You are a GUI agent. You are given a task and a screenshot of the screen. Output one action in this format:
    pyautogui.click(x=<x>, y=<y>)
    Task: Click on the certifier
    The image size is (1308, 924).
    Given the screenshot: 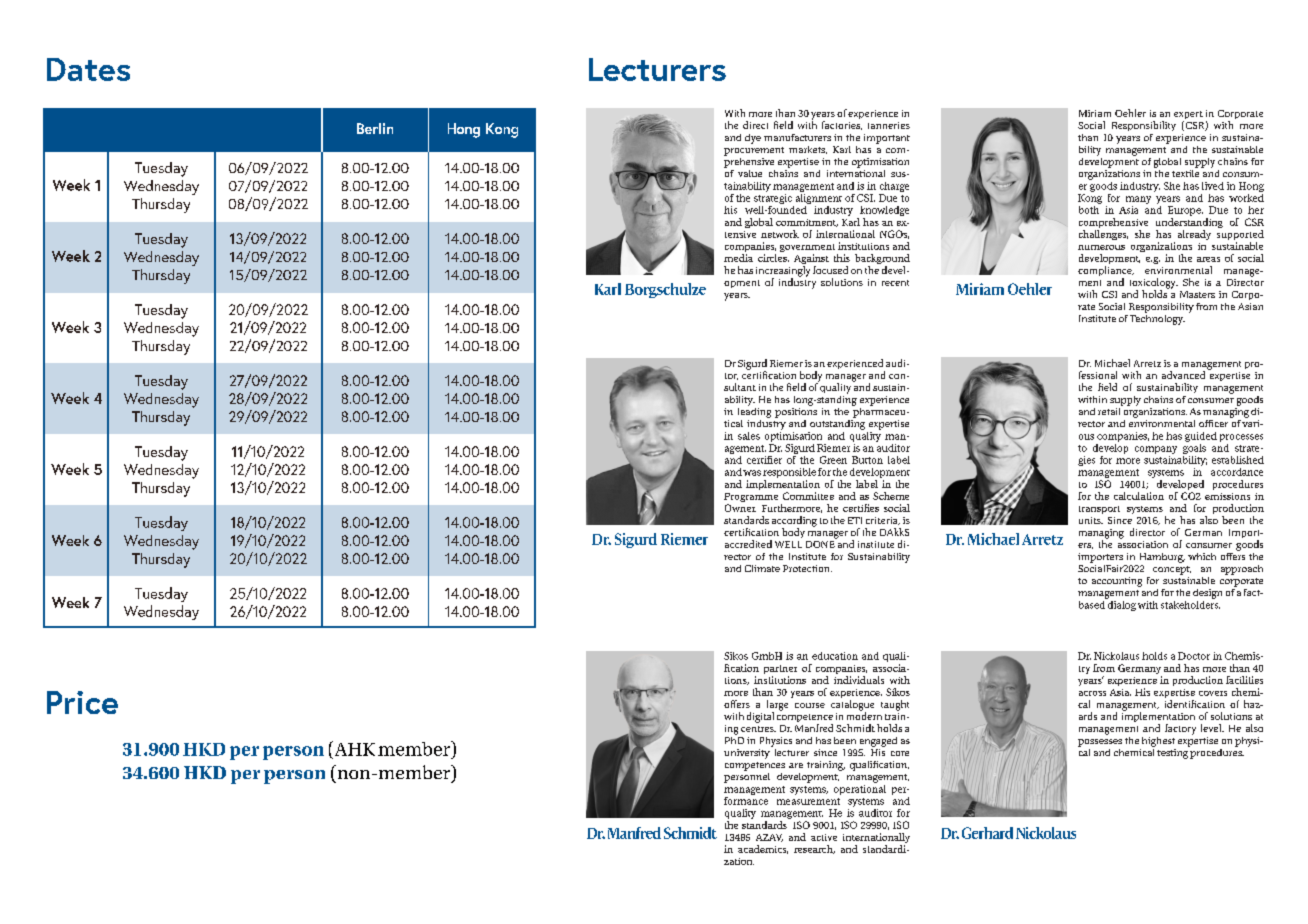 What is the action you would take?
    pyautogui.click(x=764, y=460)
